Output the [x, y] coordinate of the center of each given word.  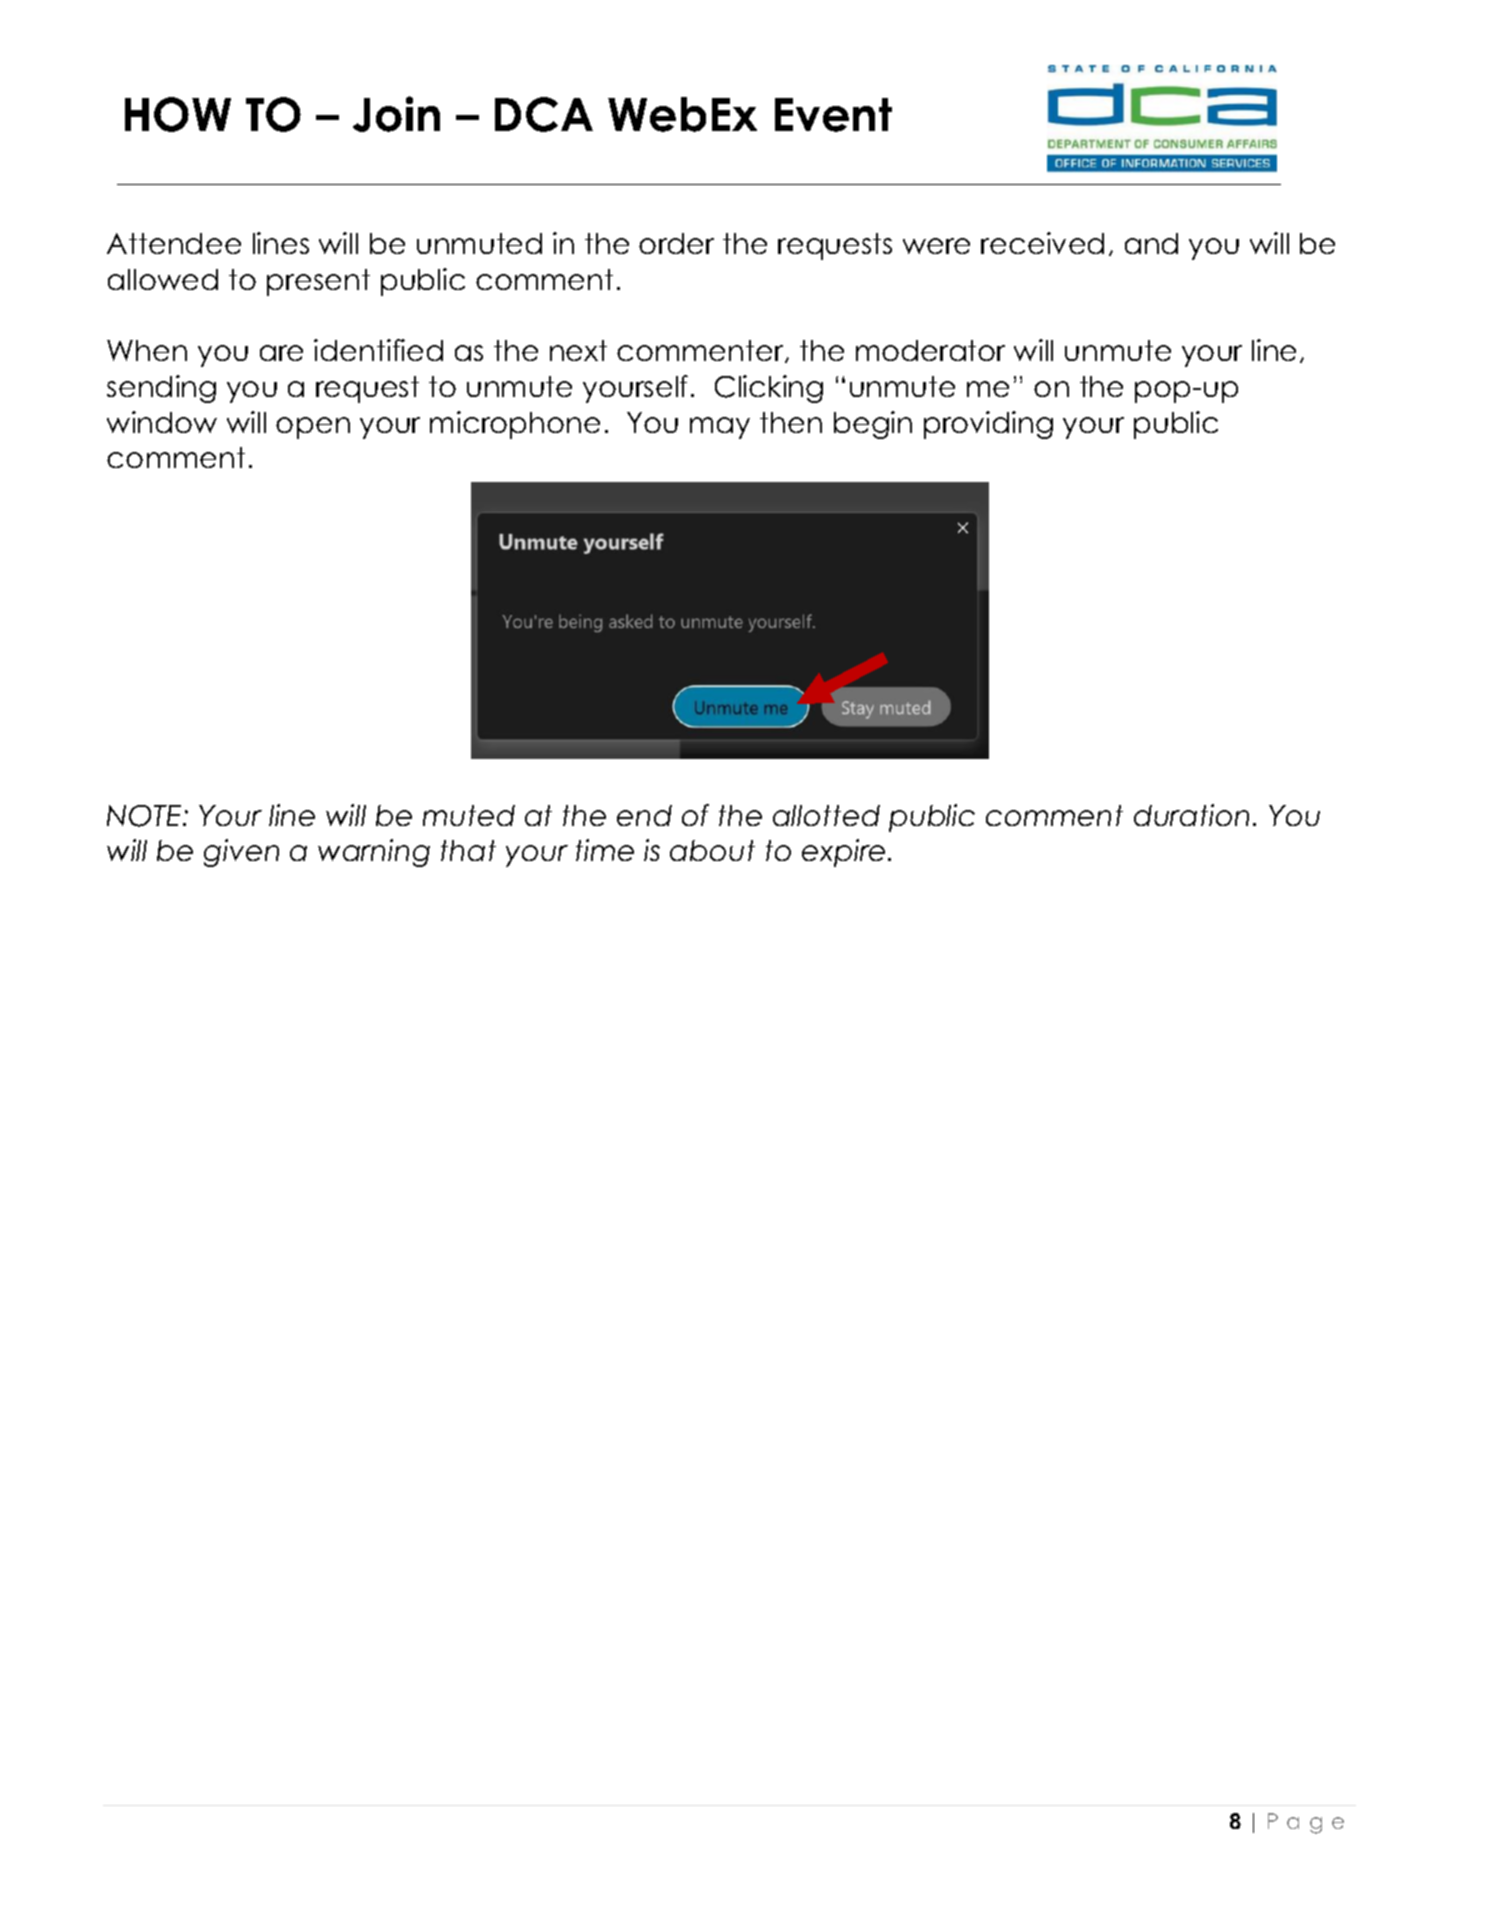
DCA [544, 114]
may [720, 428]
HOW [178, 114]
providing [988, 425]
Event [833, 115]
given [241, 853]
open [313, 428]
